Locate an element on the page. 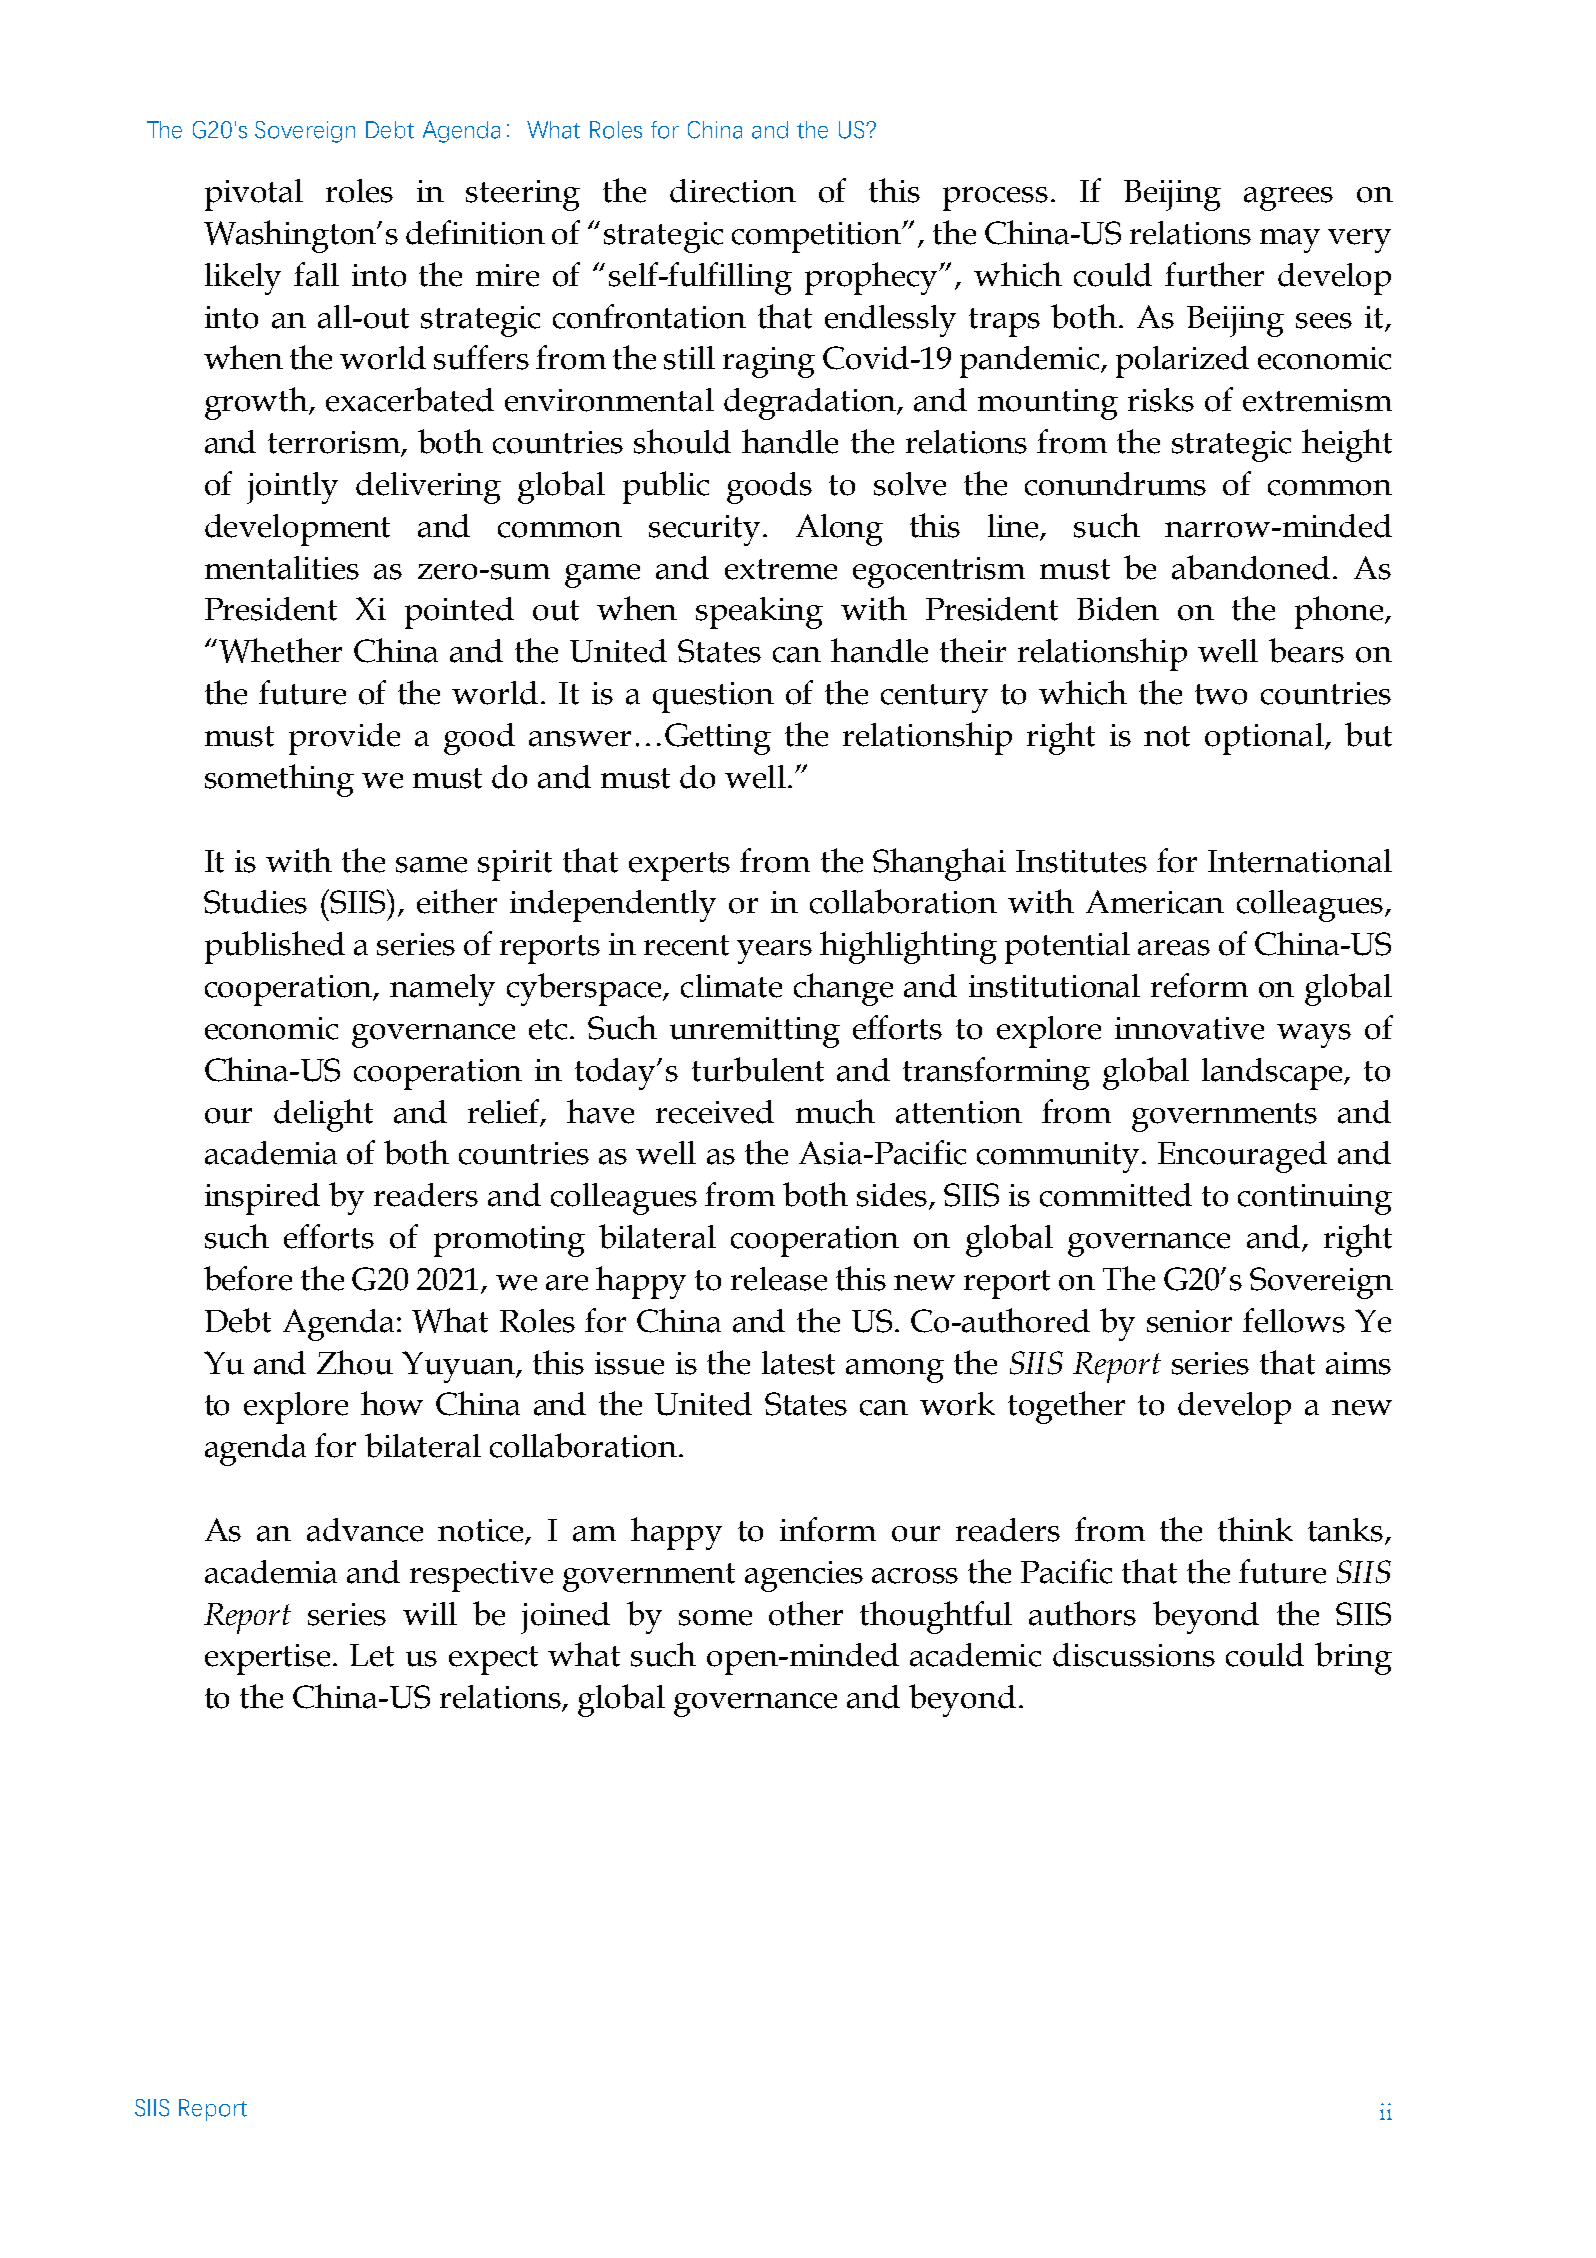  either is located at coordinates (457, 901).
